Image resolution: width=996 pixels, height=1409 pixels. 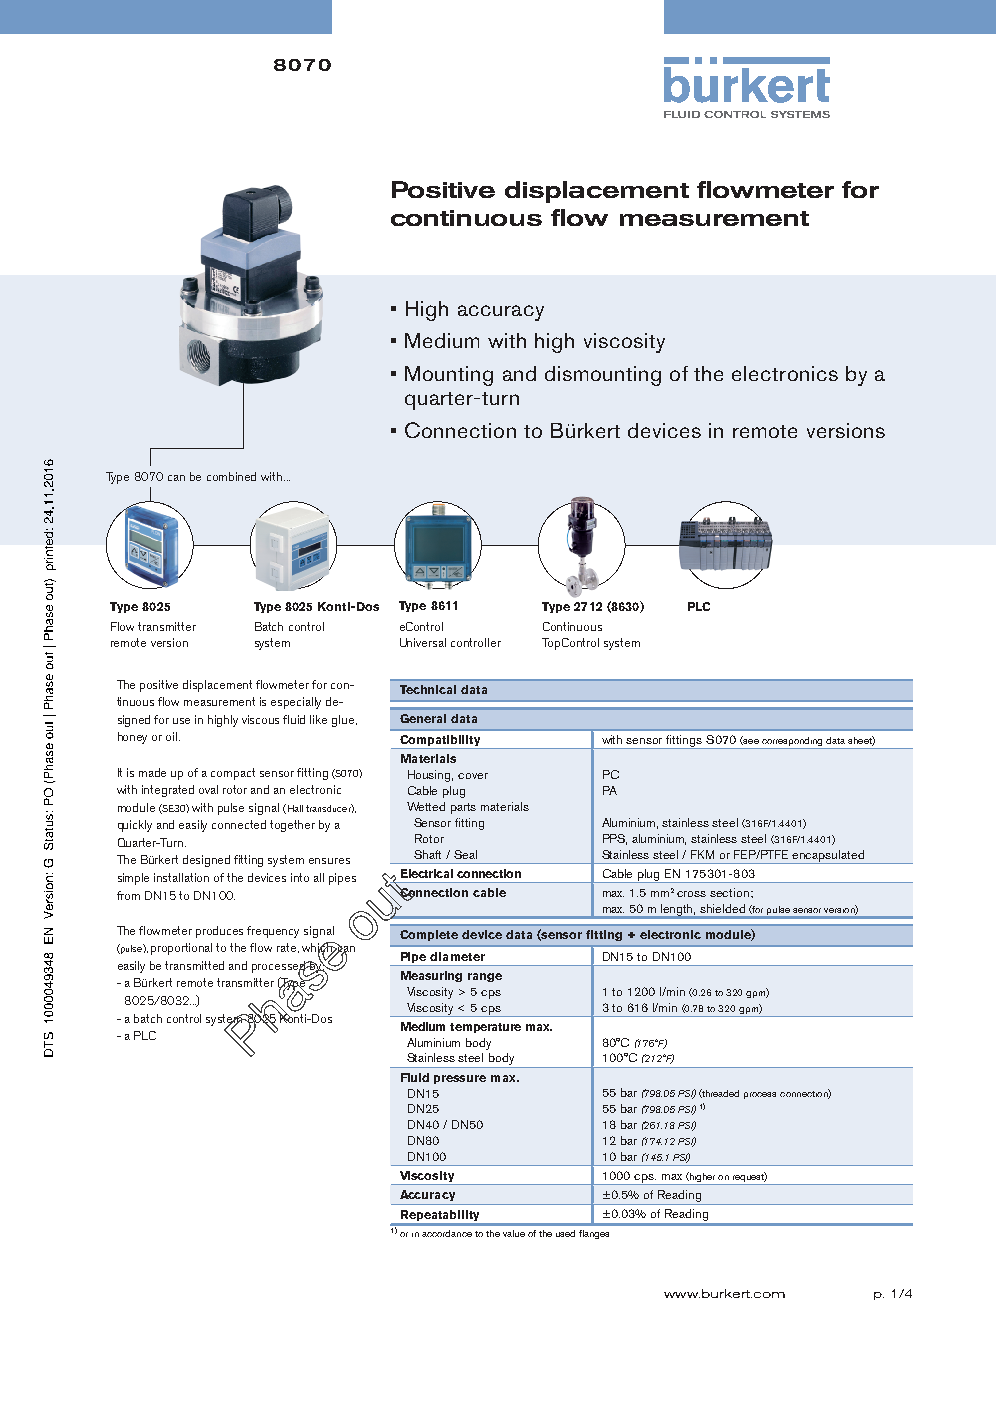 What do you see at coordinates (793, 743) in the document?
I see `corresponding` at bounding box center [793, 743].
